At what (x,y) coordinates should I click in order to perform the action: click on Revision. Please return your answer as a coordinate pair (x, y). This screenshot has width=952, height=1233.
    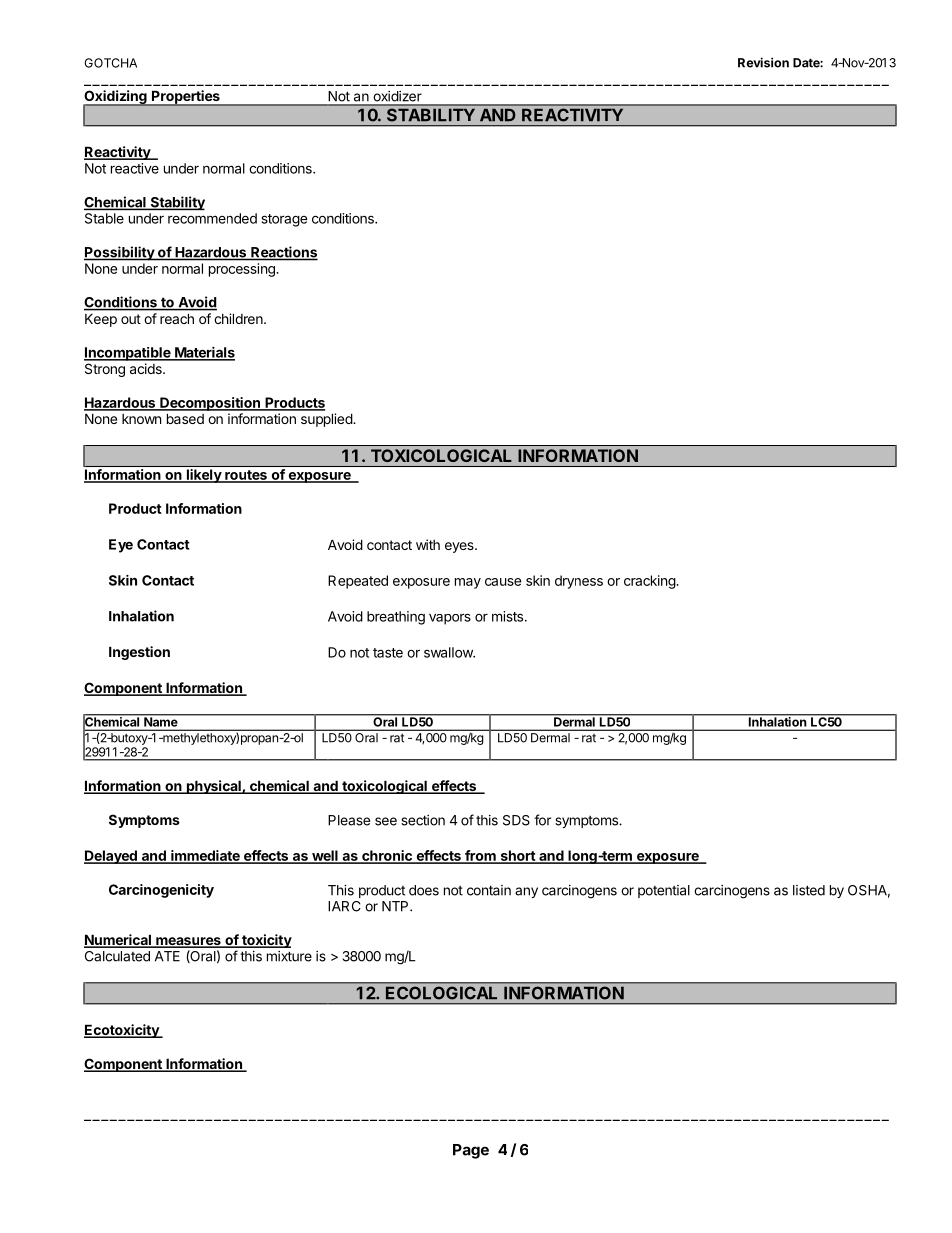
    Looking at the image, I should click on (763, 62).
